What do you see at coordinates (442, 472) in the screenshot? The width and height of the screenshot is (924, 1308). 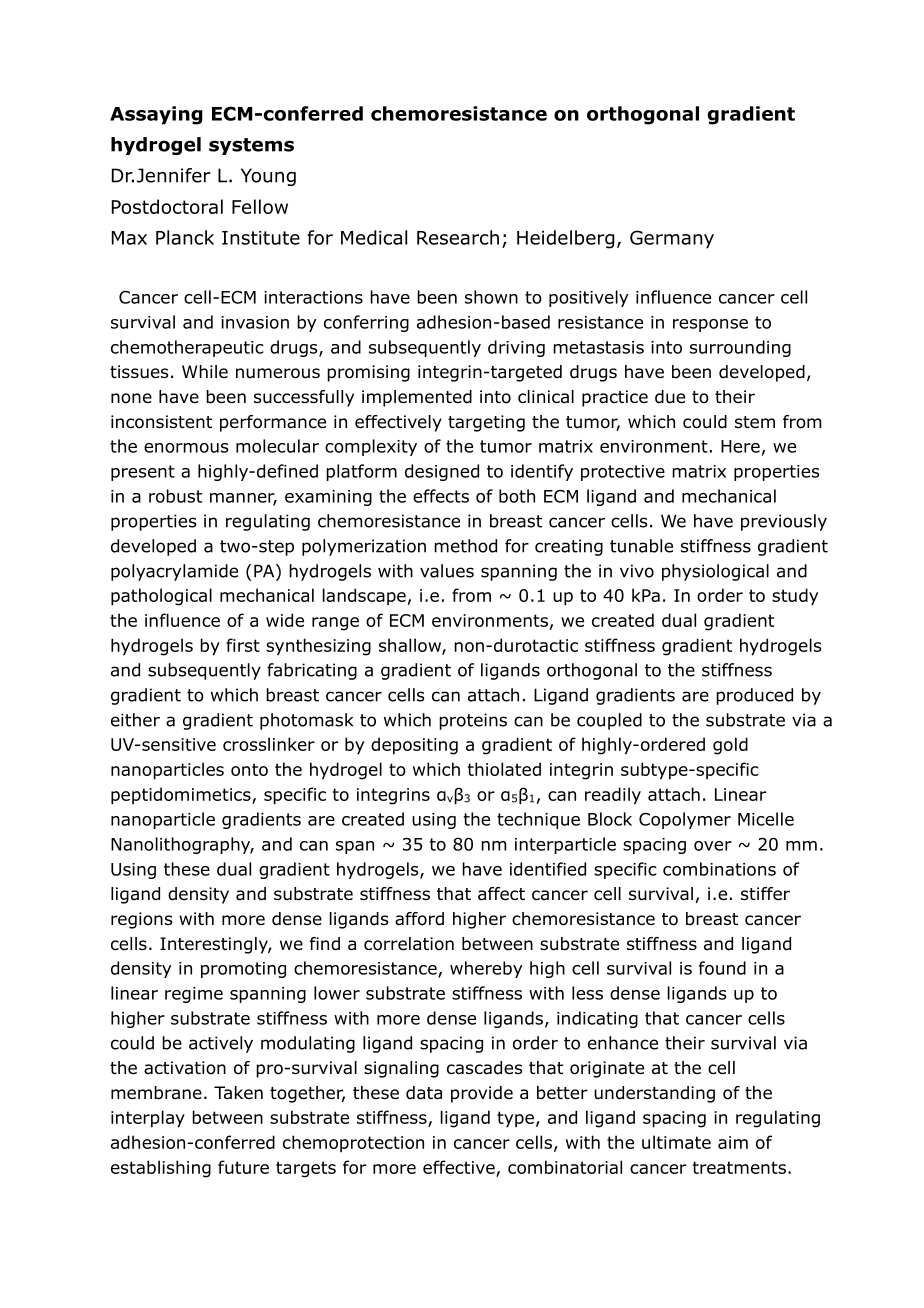 I see `designed` at bounding box center [442, 472].
